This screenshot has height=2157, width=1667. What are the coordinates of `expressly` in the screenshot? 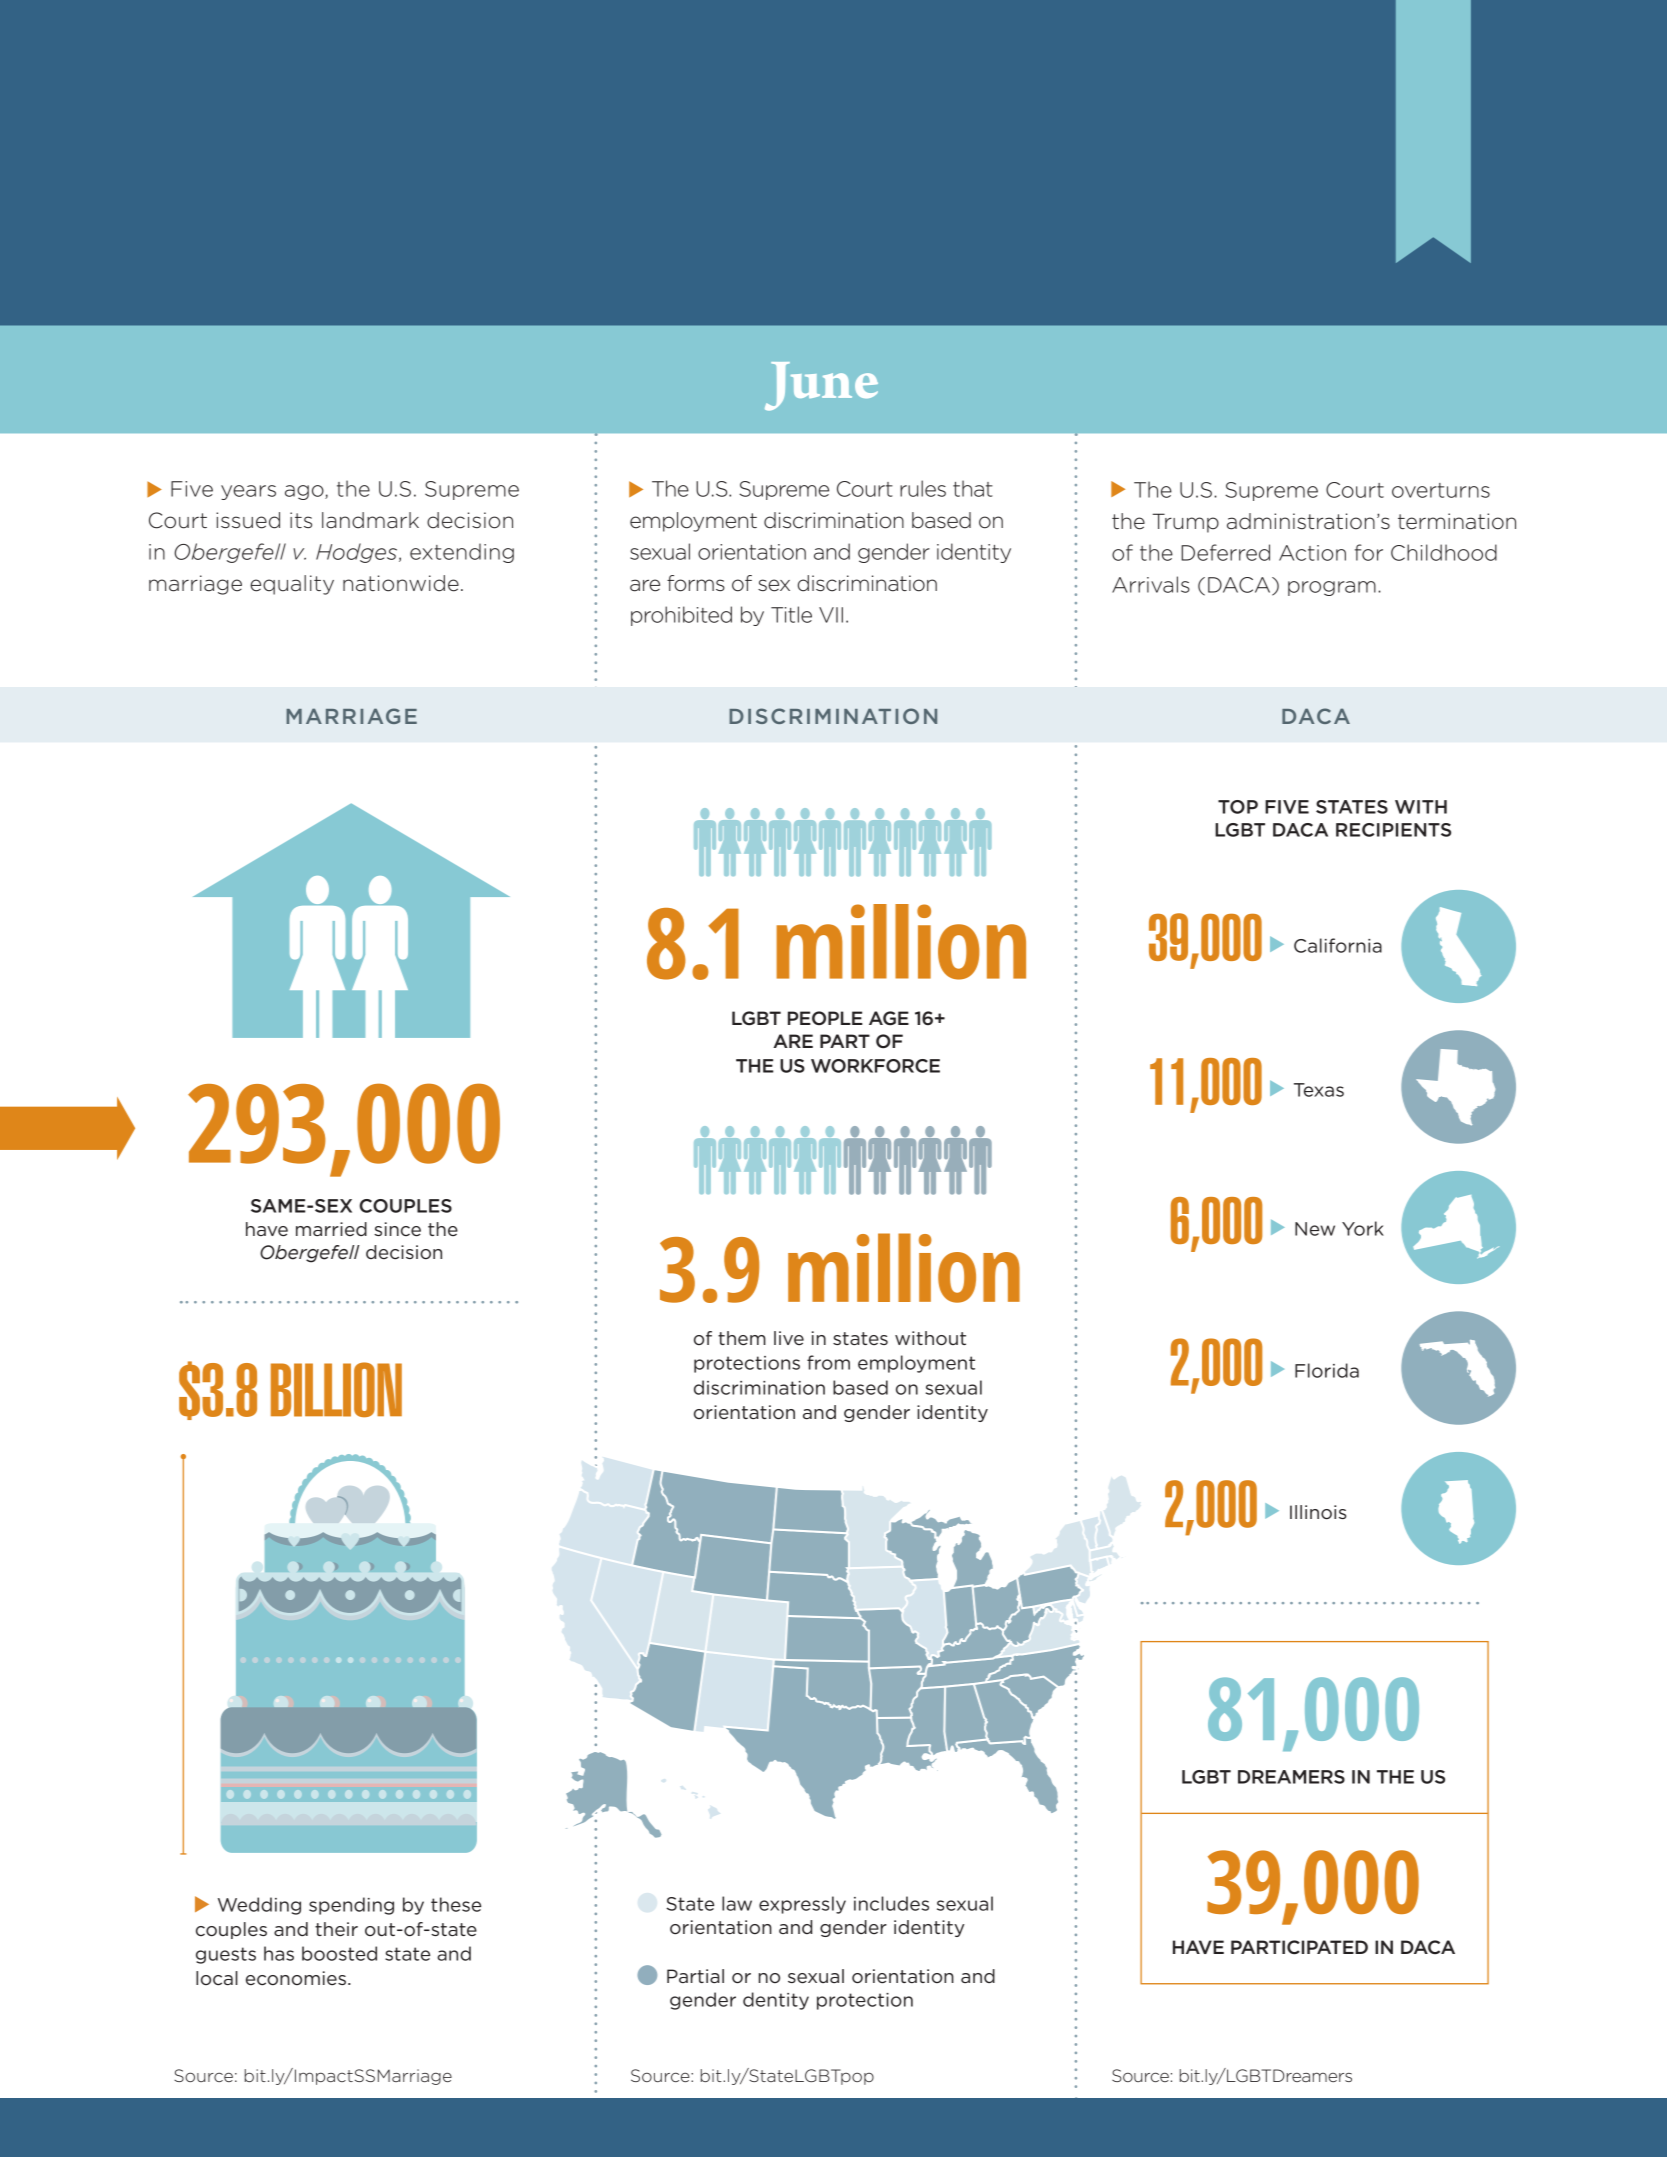 It's located at (802, 1905).
